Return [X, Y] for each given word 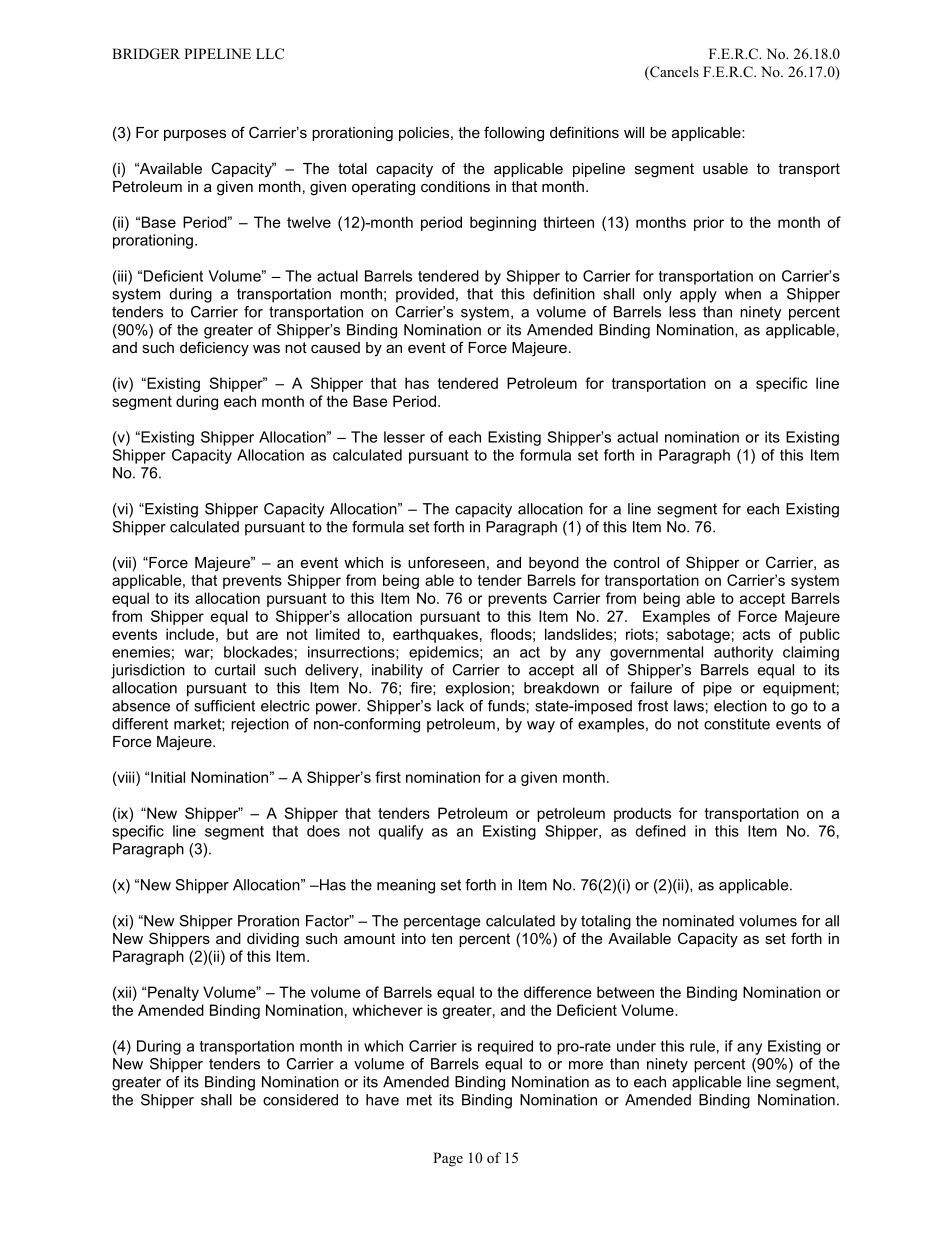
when [743, 294]
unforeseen [446, 562]
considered [300, 1100]
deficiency [214, 349]
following [514, 134]
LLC [270, 53]
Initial [168, 777]
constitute [737, 724]
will [634, 132]
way [541, 727]
